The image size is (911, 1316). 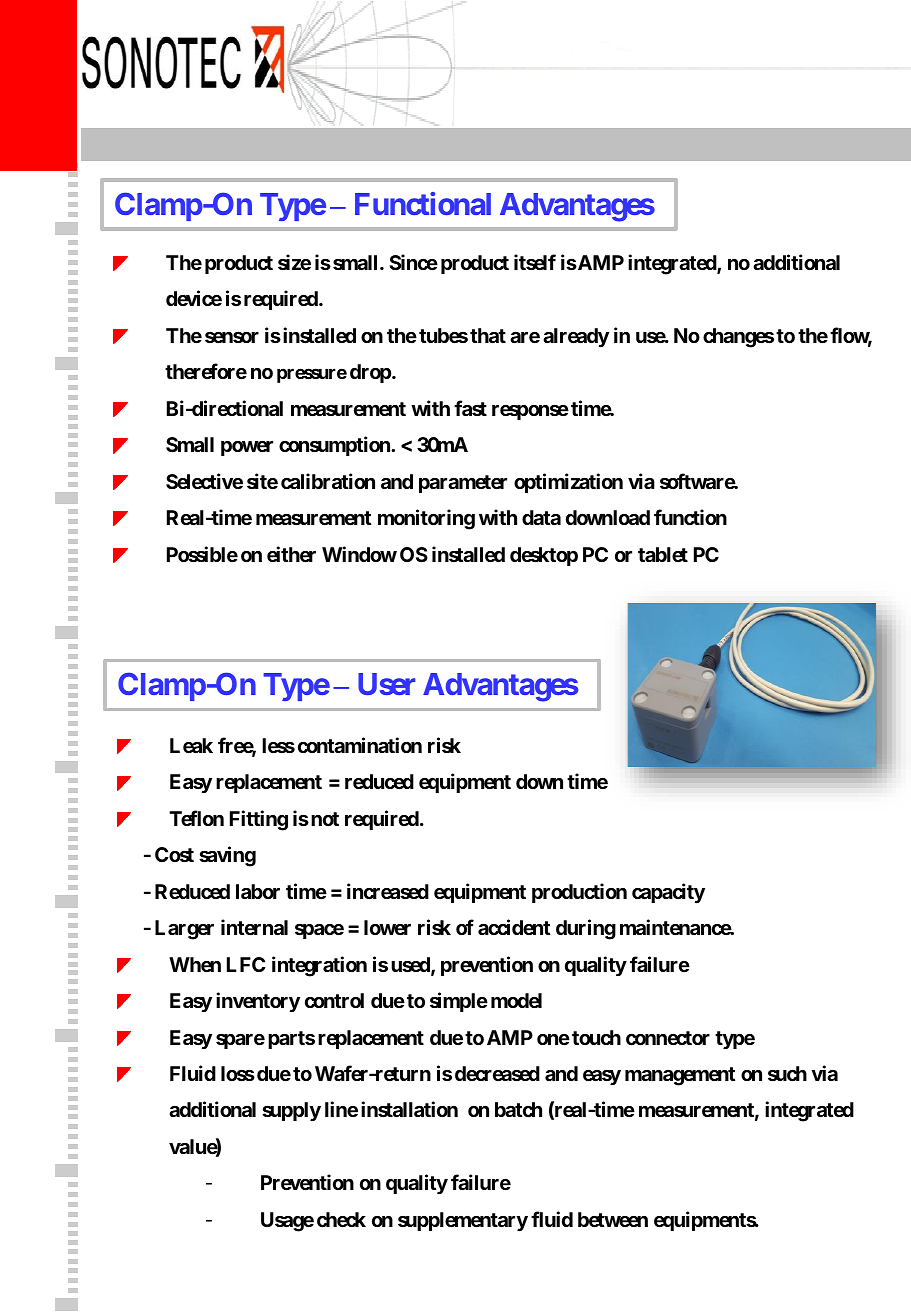 I want to click on that, so click(x=488, y=335).
